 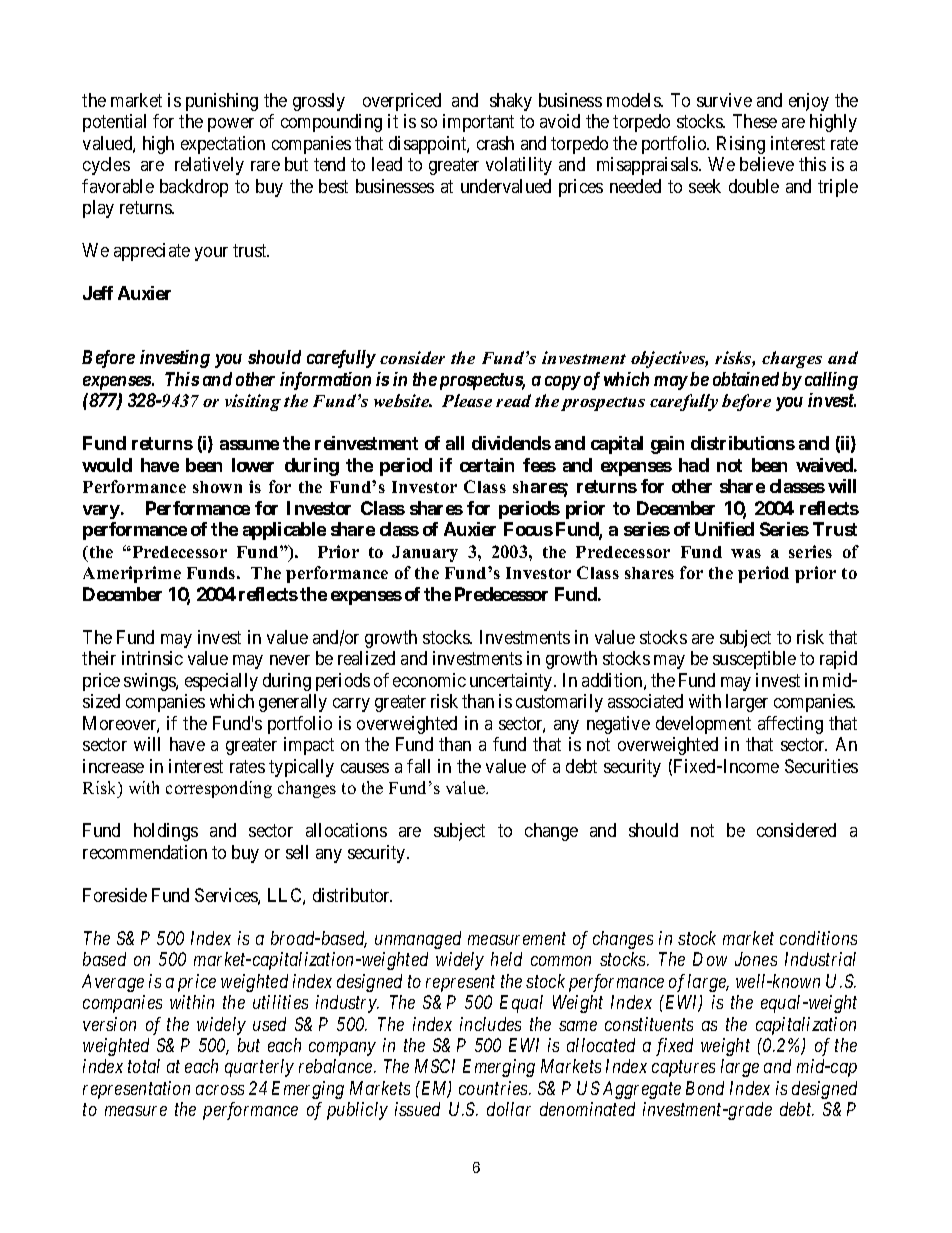 What do you see at coordinates (705, 1088) in the document?
I see `Bond` at bounding box center [705, 1088].
